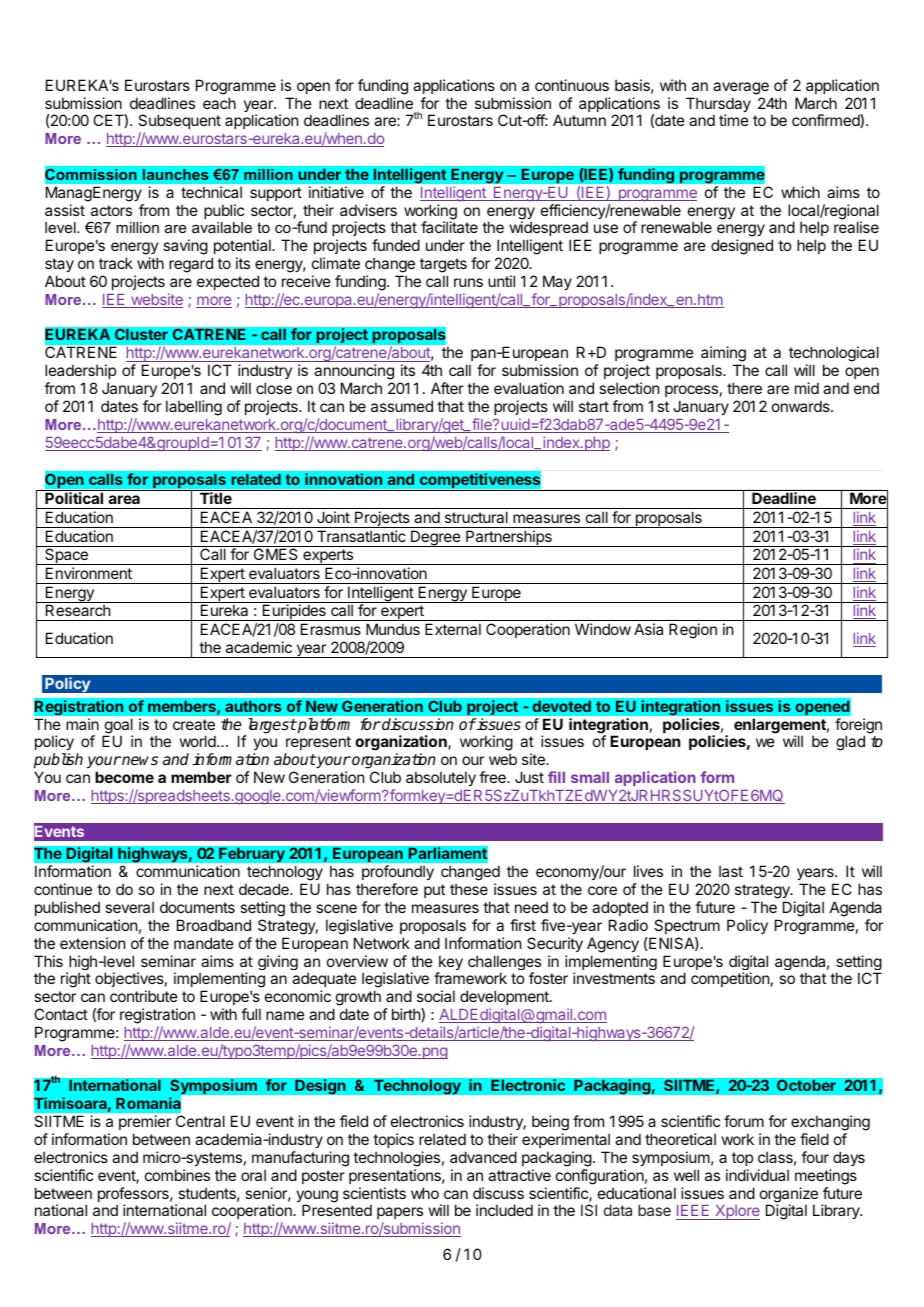  What do you see at coordinates (259, 647) in the page?
I see `academic` at bounding box center [259, 647].
